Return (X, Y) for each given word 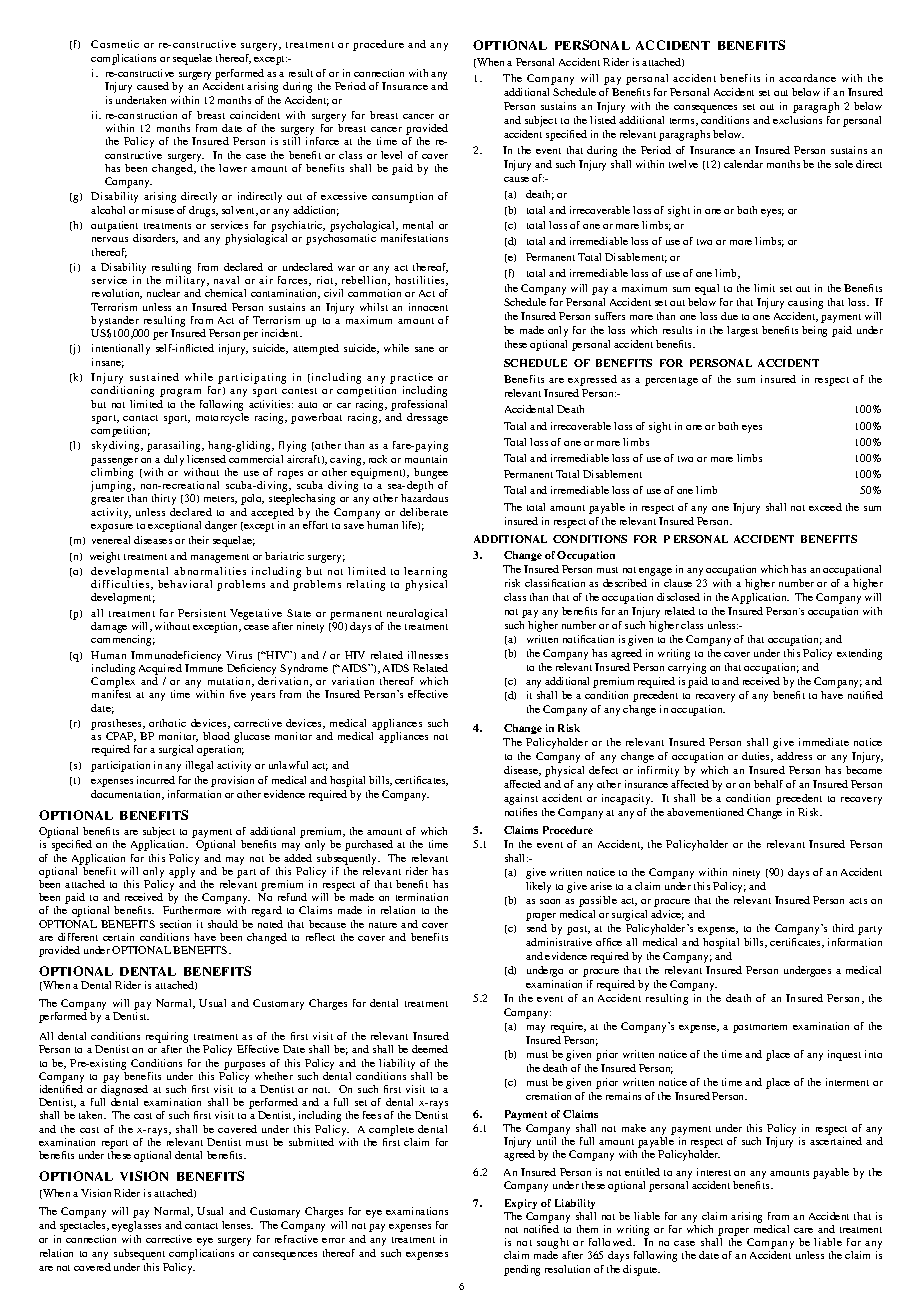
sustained (154, 377)
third (843, 928)
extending (859, 654)
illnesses (428, 655)
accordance (807, 78)
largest (742, 331)
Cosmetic (115, 44)
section (175, 924)
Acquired (160, 669)
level (391, 155)
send (537, 928)
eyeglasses (136, 1226)
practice (412, 380)
